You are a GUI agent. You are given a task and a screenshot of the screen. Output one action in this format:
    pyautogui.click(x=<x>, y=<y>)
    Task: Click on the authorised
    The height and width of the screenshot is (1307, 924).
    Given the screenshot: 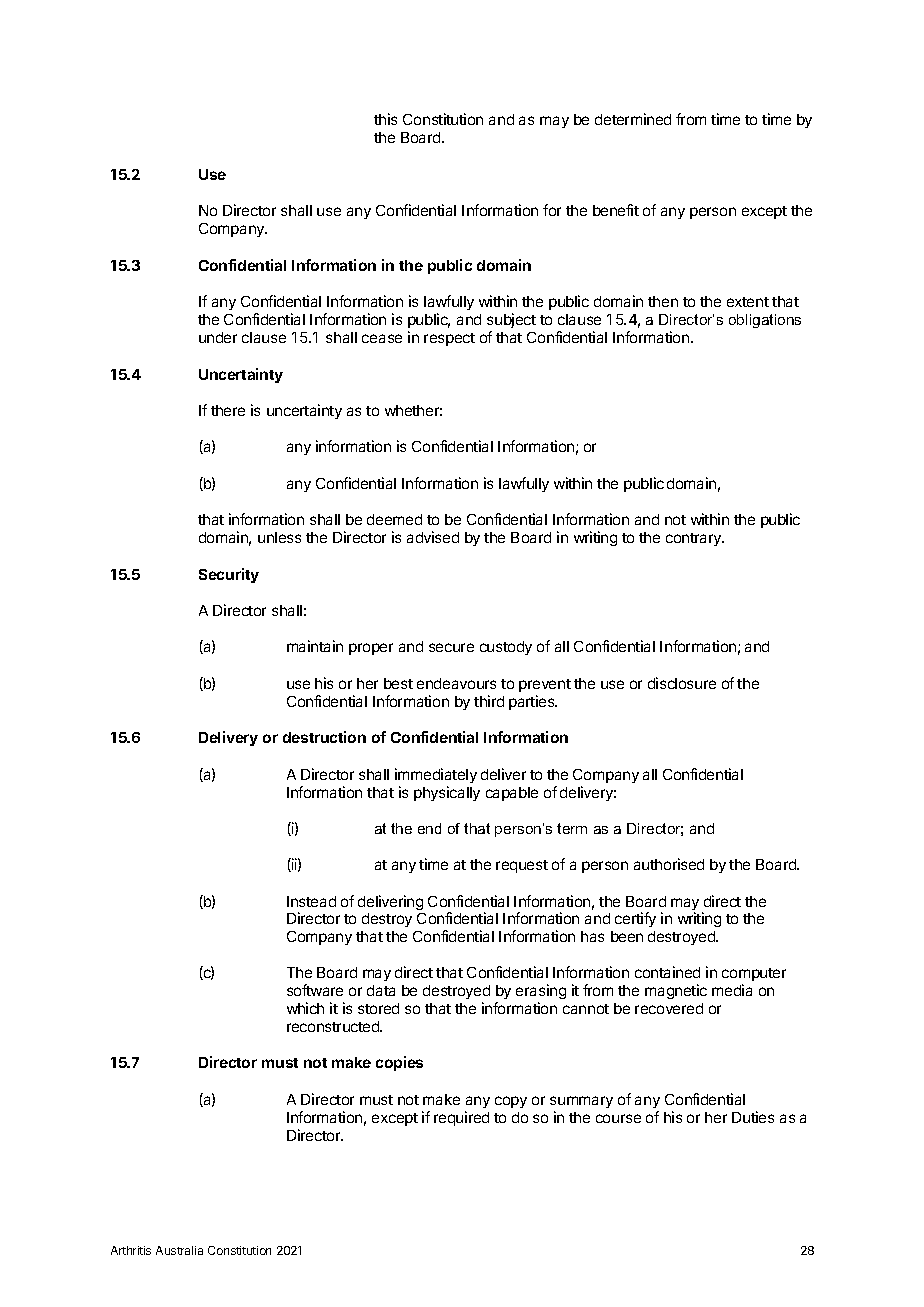 What is the action you would take?
    pyautogui.click(x=669, y=864)
